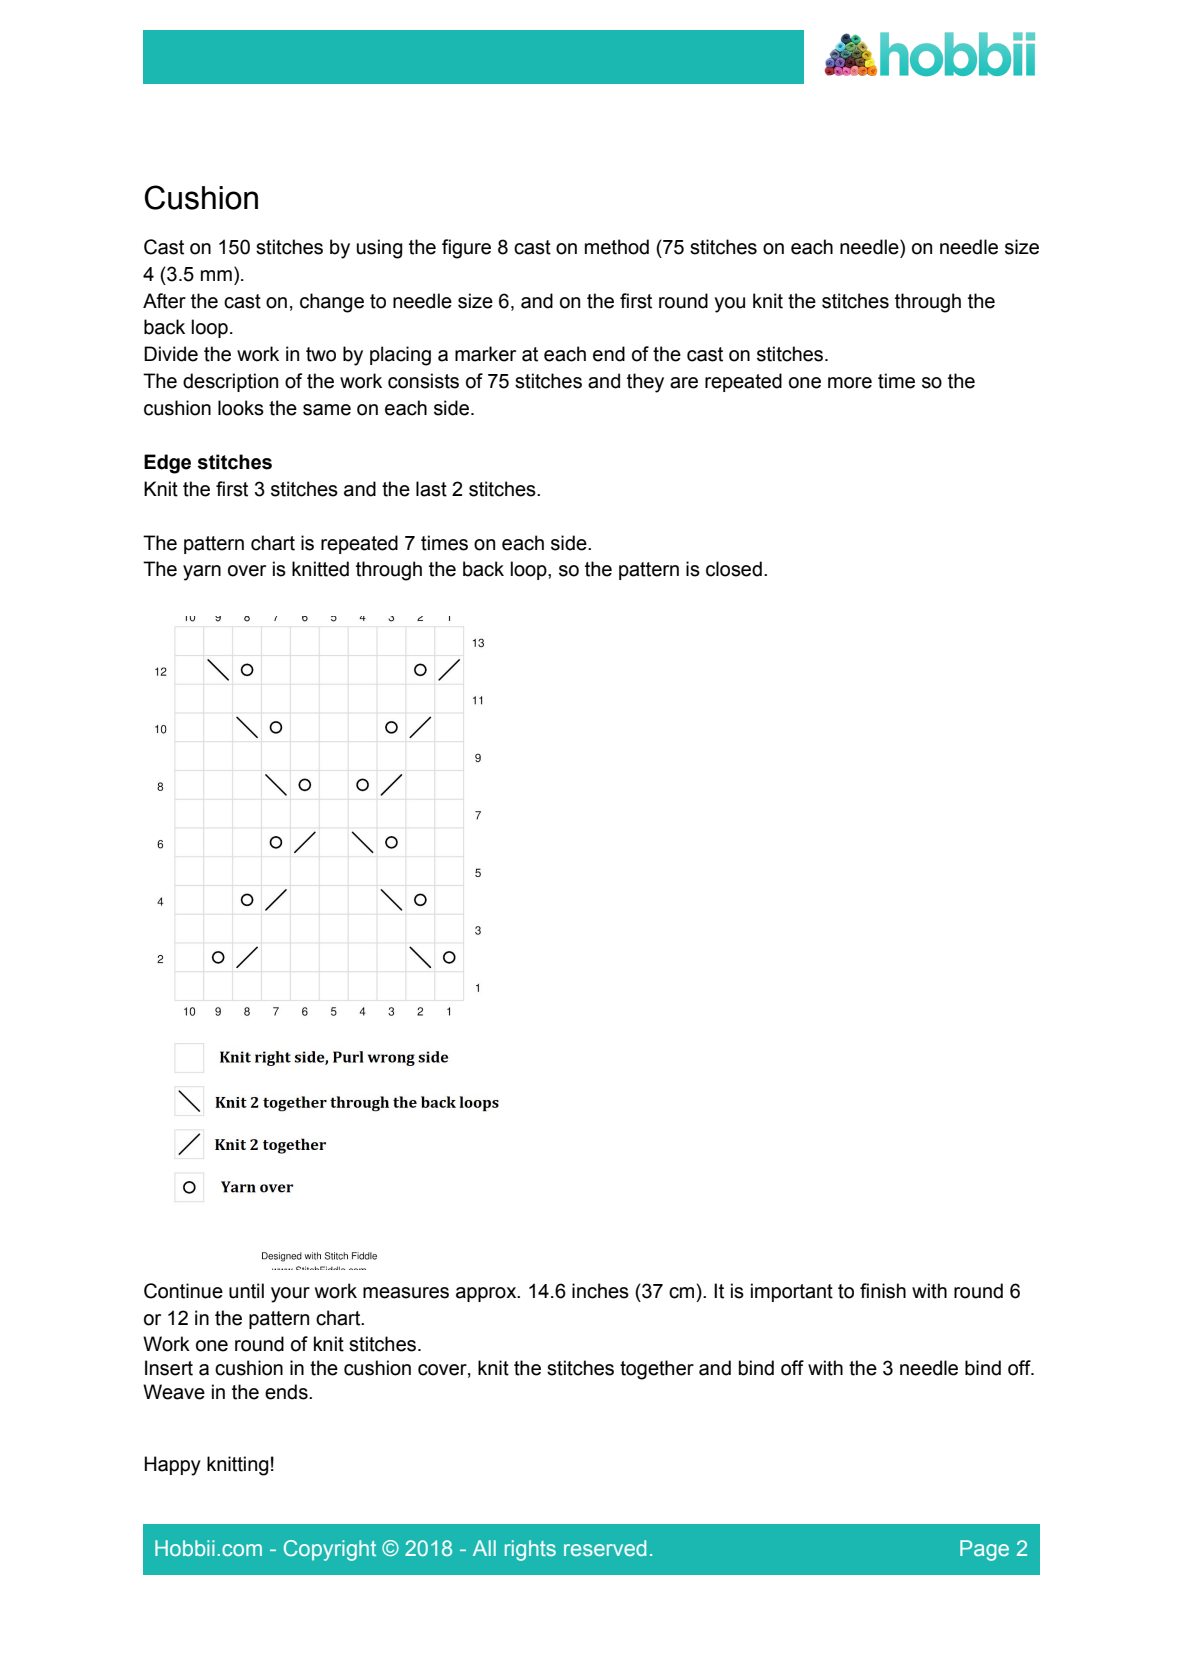  I want to click on yarn, so click(202, 573).
